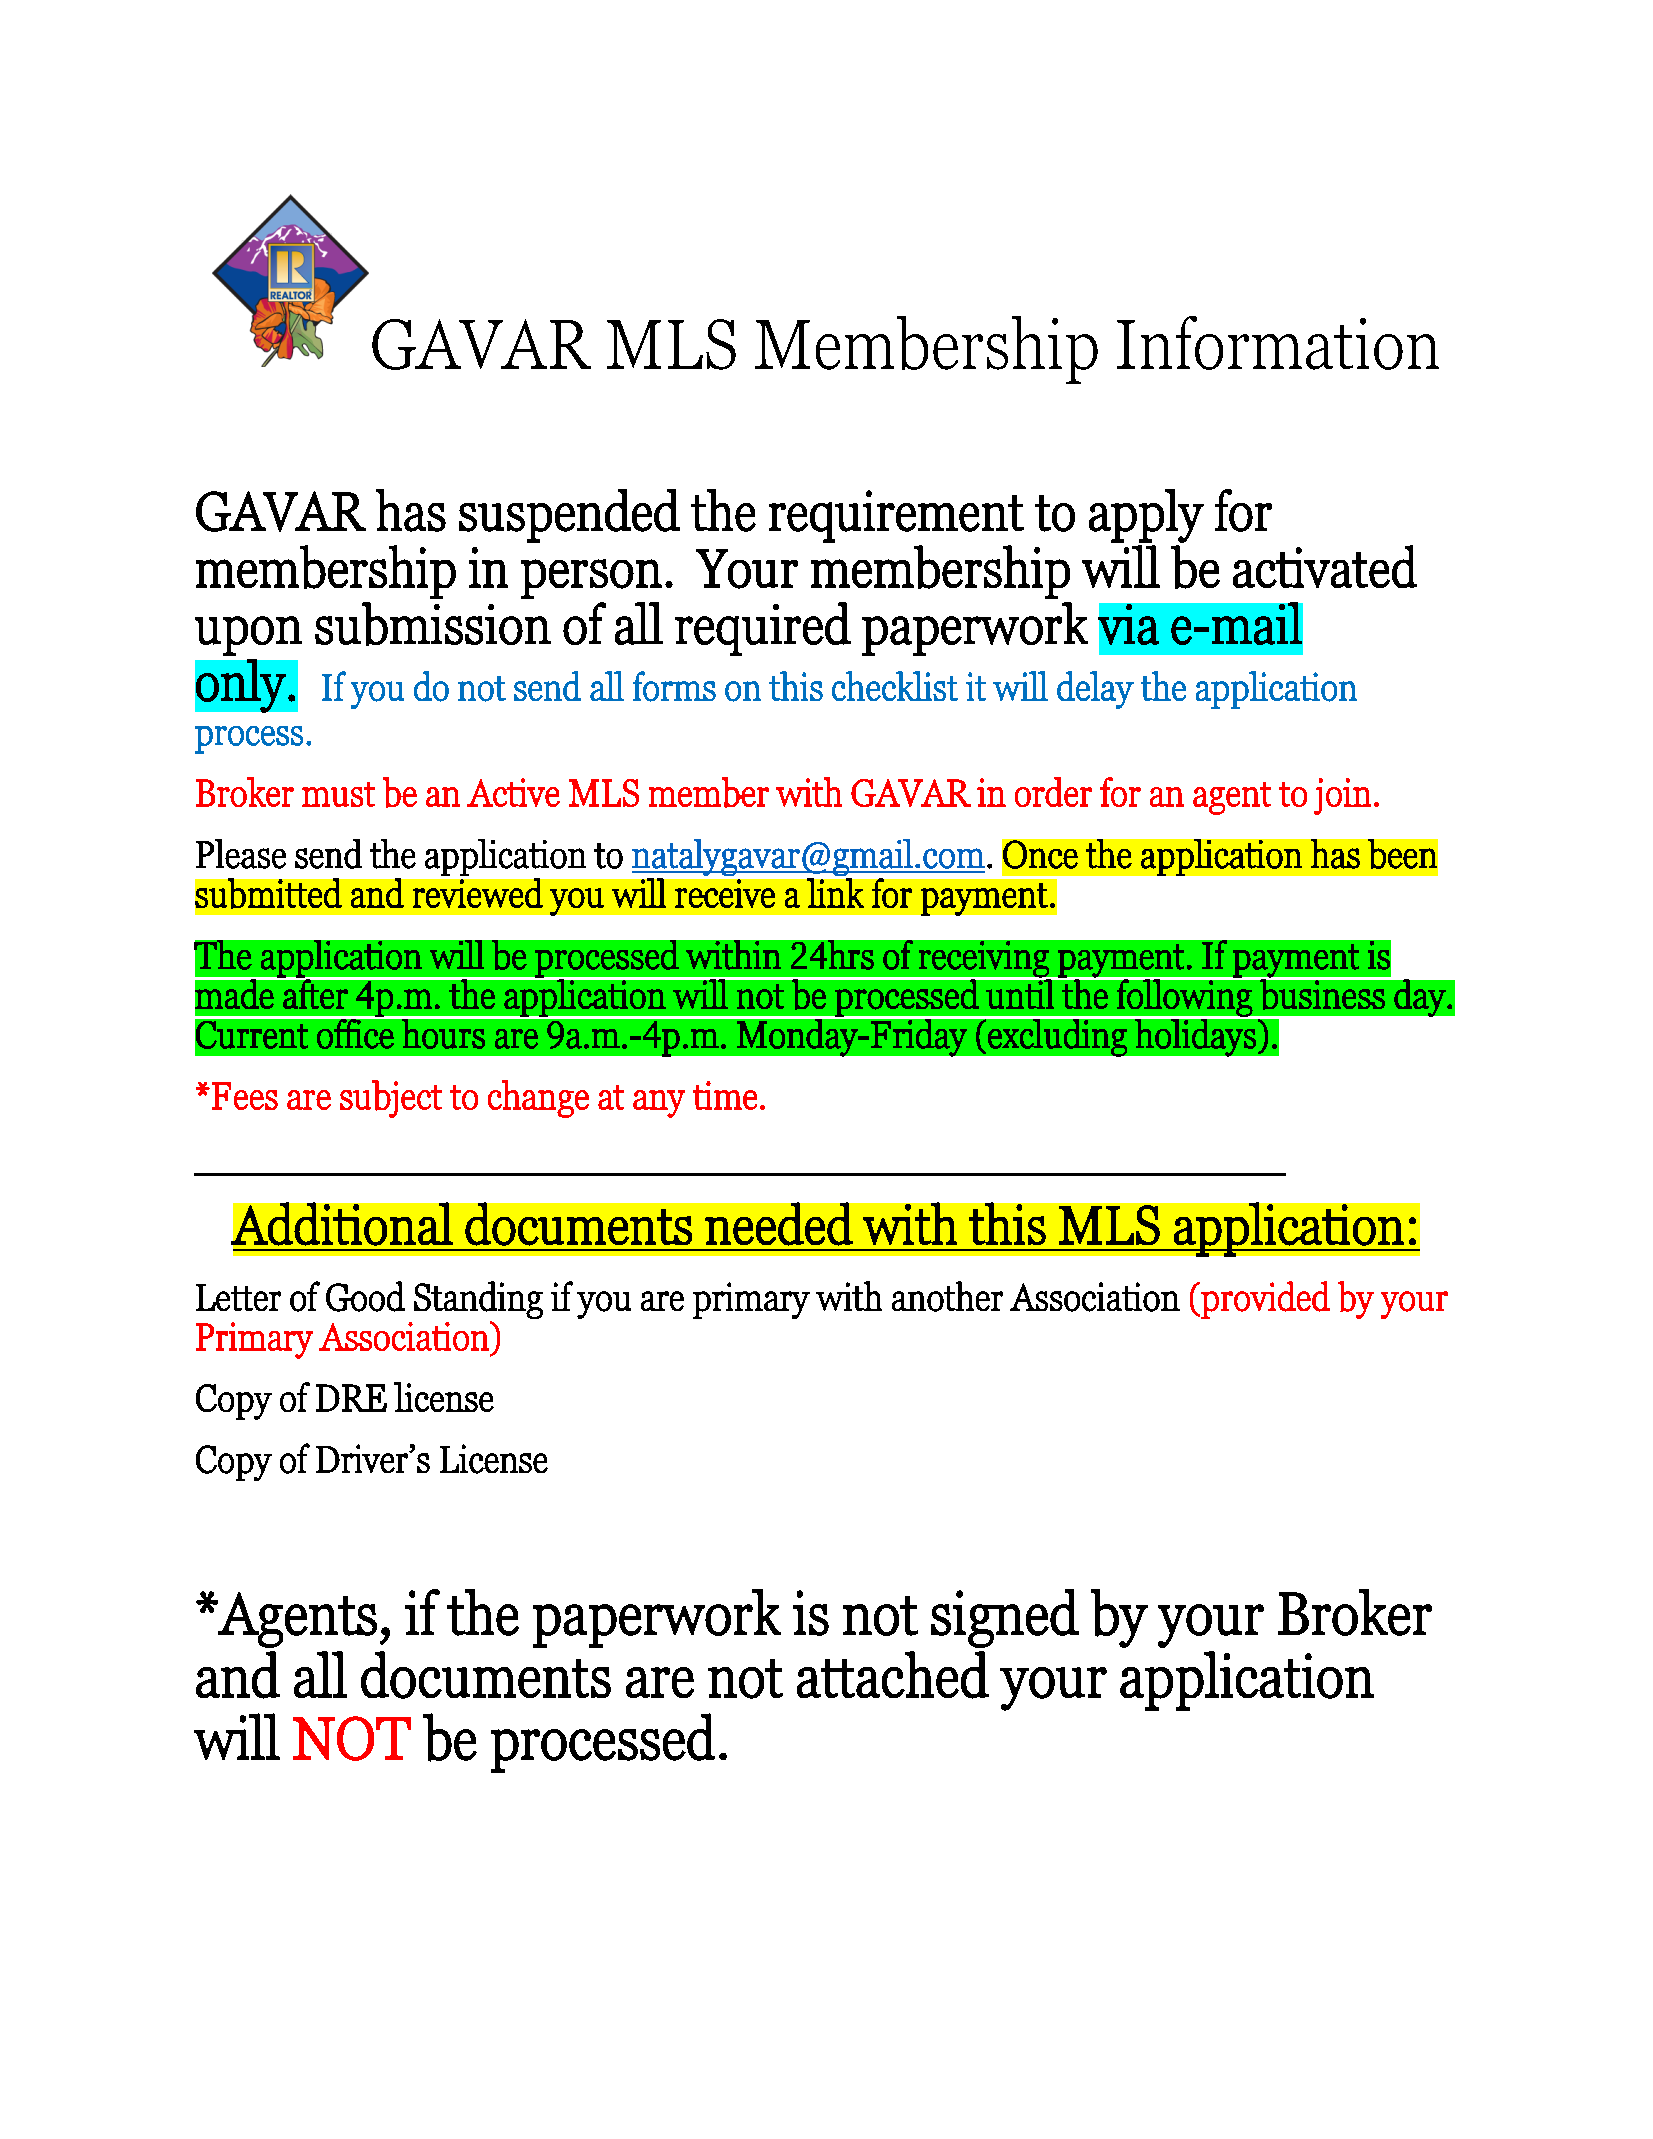 This image has height=2139, width=1653. What do you see at coordinates (569, 516) in the image?
I see `suspended` at bounding box center [569, 516].
